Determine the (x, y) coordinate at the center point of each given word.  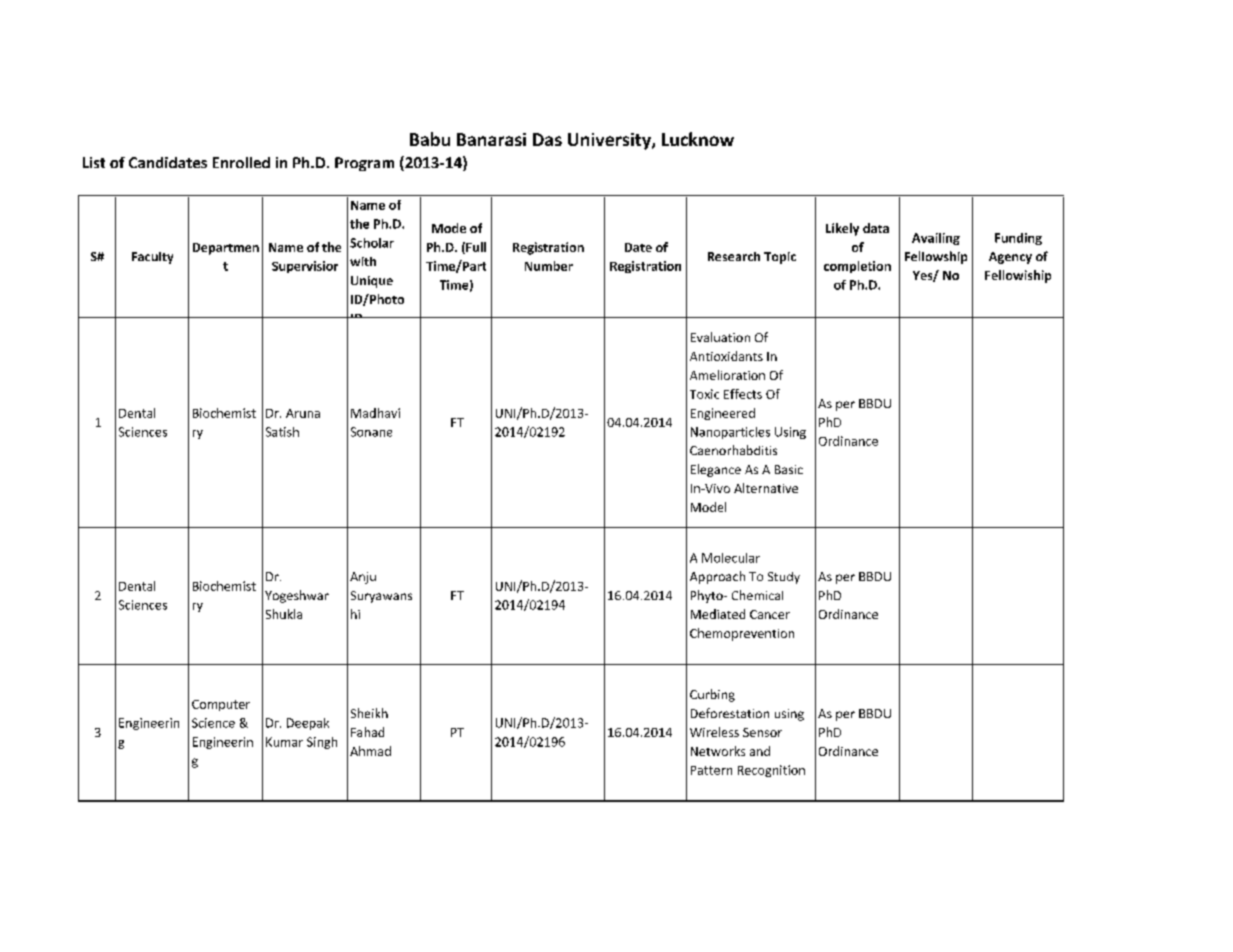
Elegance (716, 470)
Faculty (152, 258)
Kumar (284, 742)
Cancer (770, 614)
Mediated (718, 614)
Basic (789, 469)
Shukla (284, 614)
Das (547, 139)
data (876, 228)
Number (549, 266)
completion (857, 267)
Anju (363, 578)
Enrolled (241, 162)
